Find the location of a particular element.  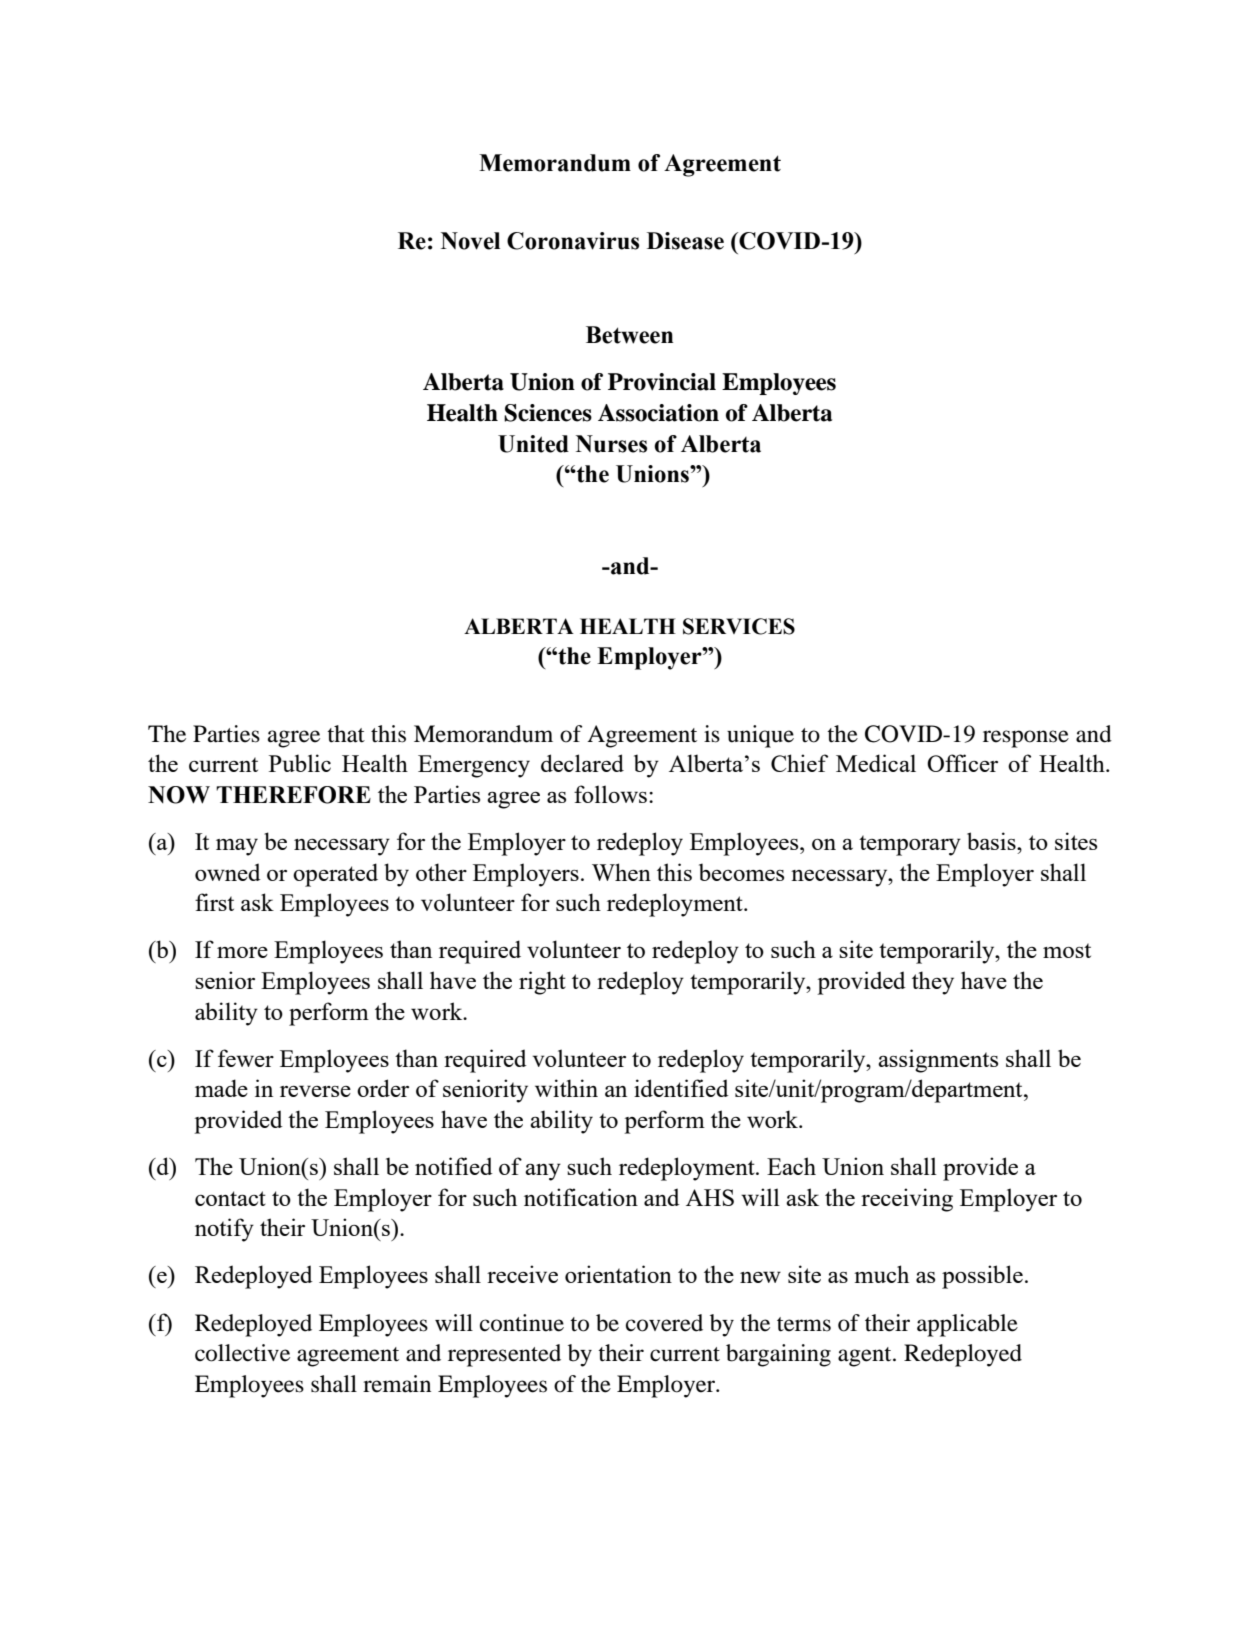

Disease is located at coordinates (685, 241).
